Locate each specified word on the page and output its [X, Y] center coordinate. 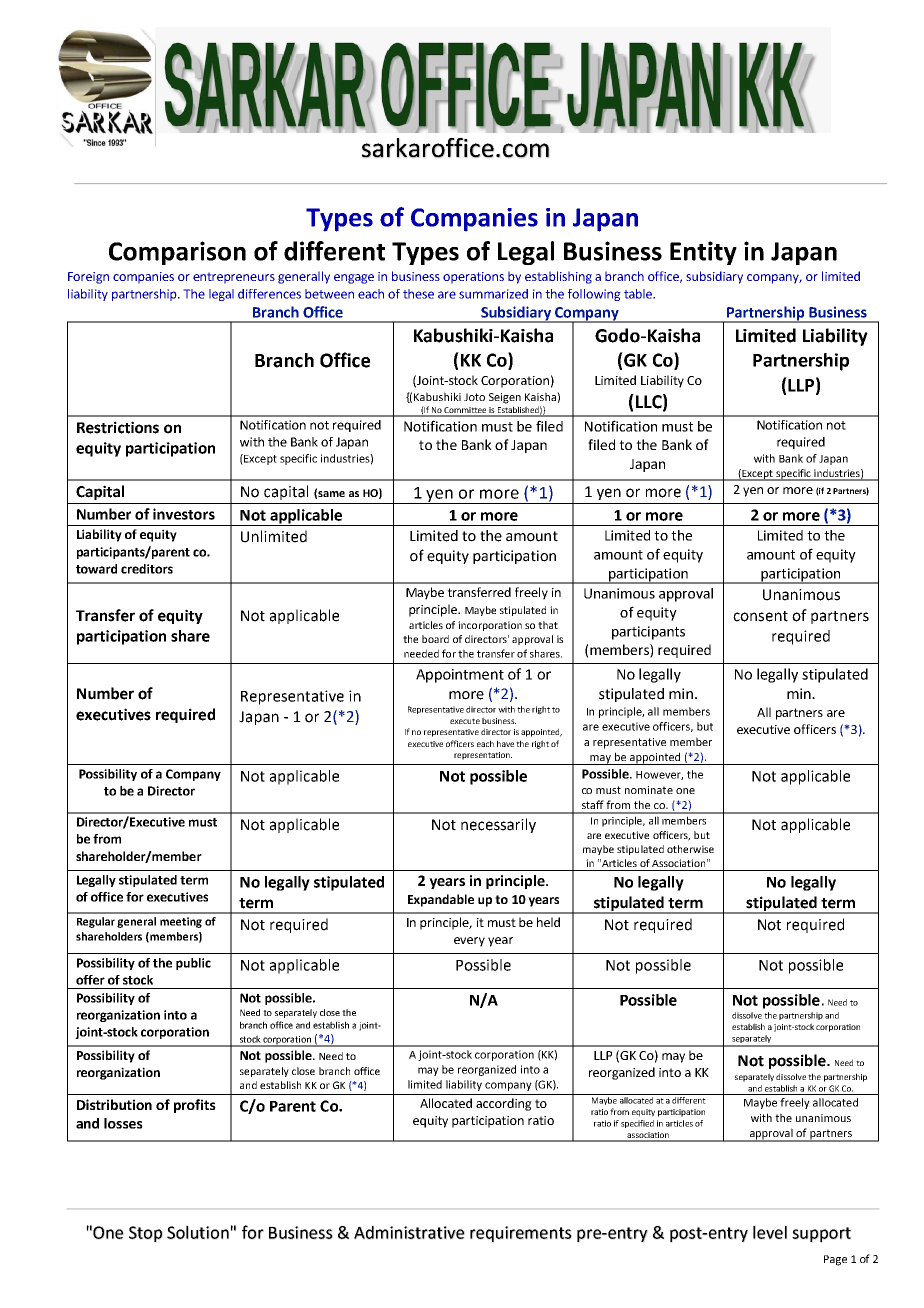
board [435, 639]
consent [760, 616]
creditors [147, 569]
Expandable [441, 900]
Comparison [177, 253]
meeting [181, 922]
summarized [493, 294]
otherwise [690, 849]
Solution [198, 1232]
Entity [703, 253]
